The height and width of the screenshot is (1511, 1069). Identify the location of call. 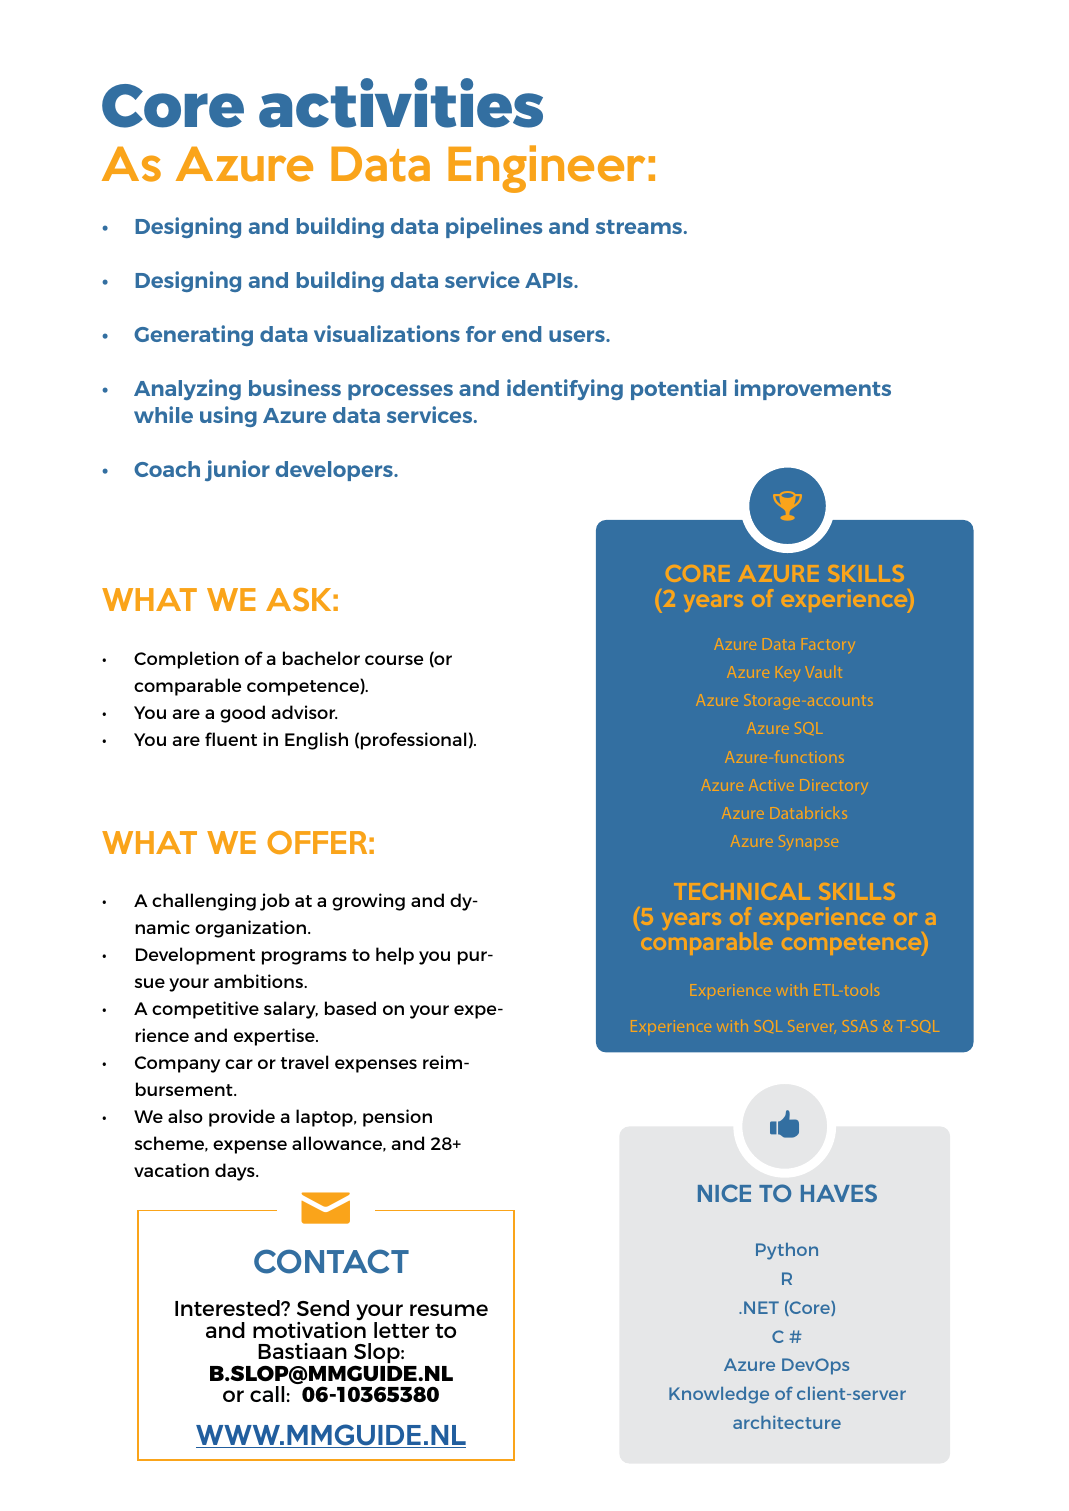
(267, 1394).
